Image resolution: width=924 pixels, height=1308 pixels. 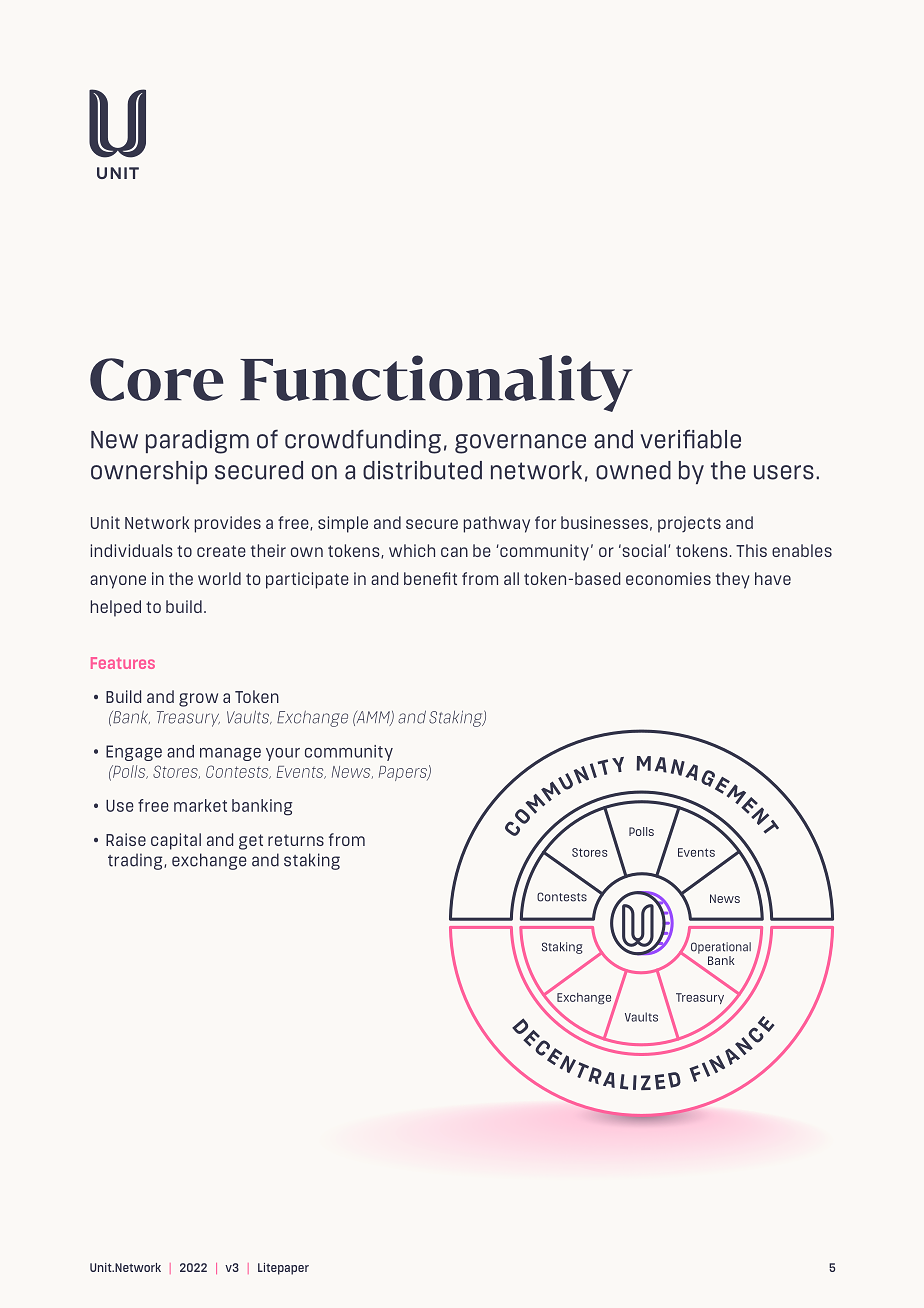 What do you see at coordinates (123, 663) in the screenshot?
I see `Features` at bounding box center [123, 663].
